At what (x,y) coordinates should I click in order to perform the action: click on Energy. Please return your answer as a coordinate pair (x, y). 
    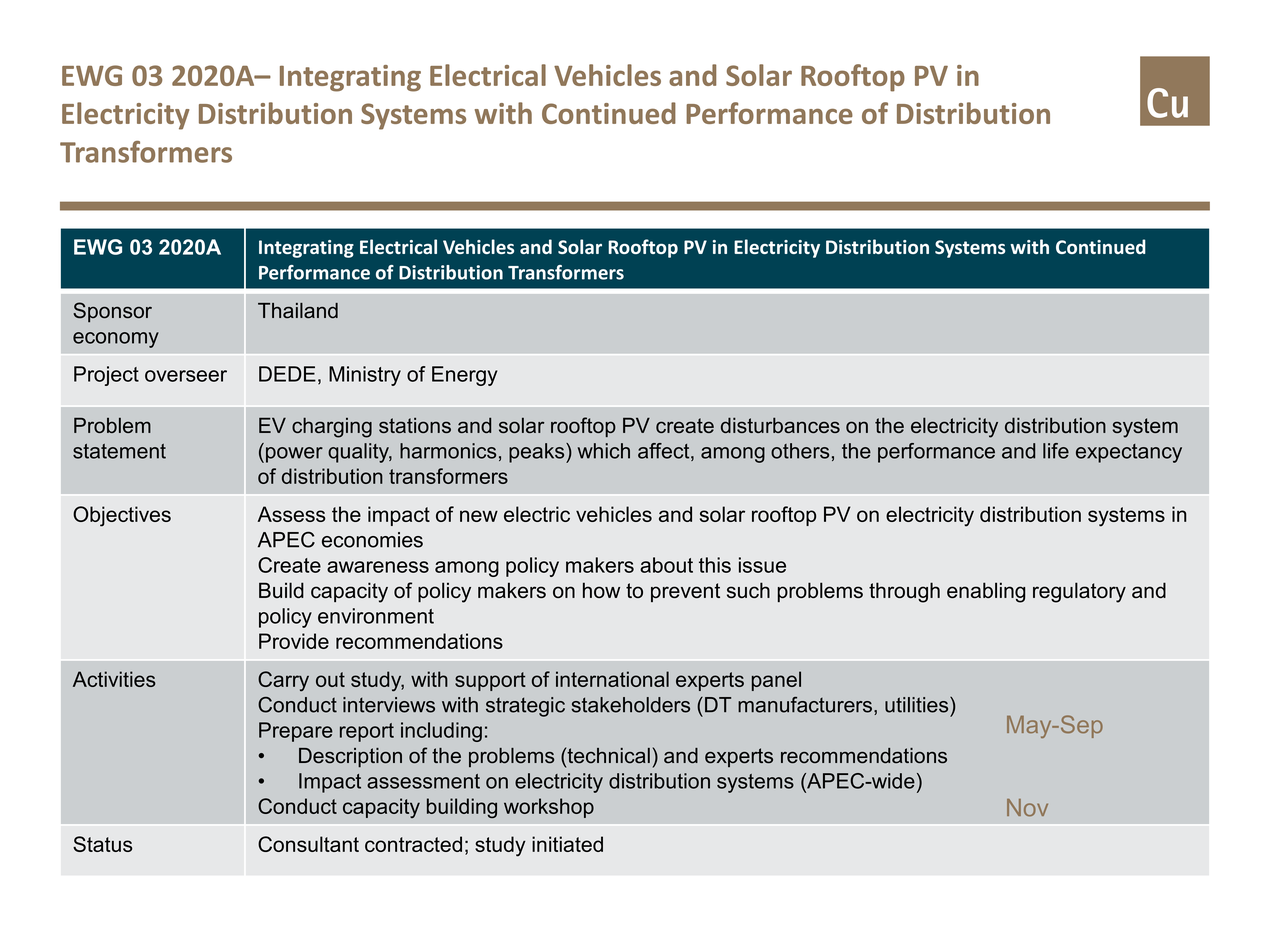
    Looking at the image, I should click on (465, 376).
